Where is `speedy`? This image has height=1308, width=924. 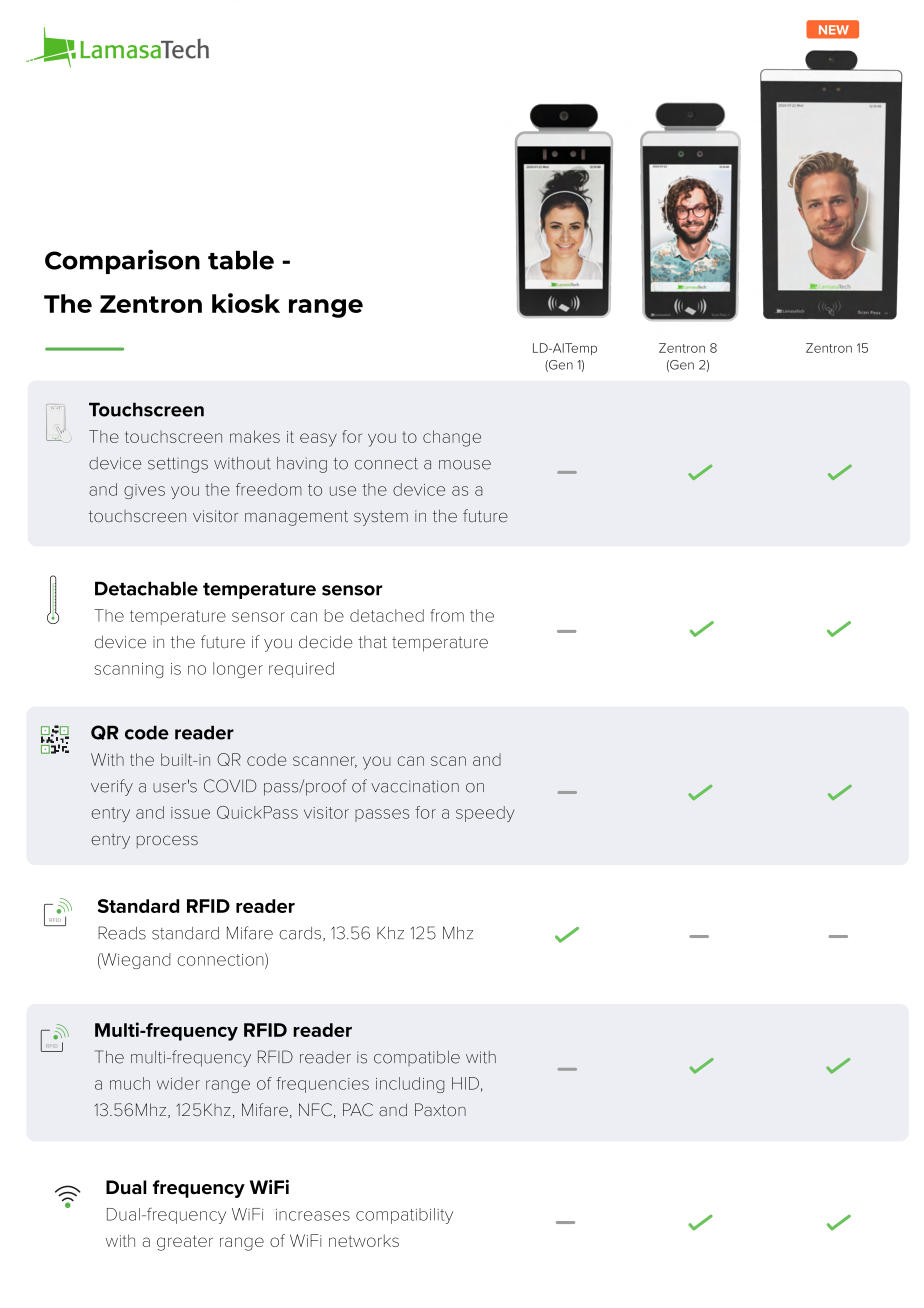
speedy is located at coordinates (485, 814).
